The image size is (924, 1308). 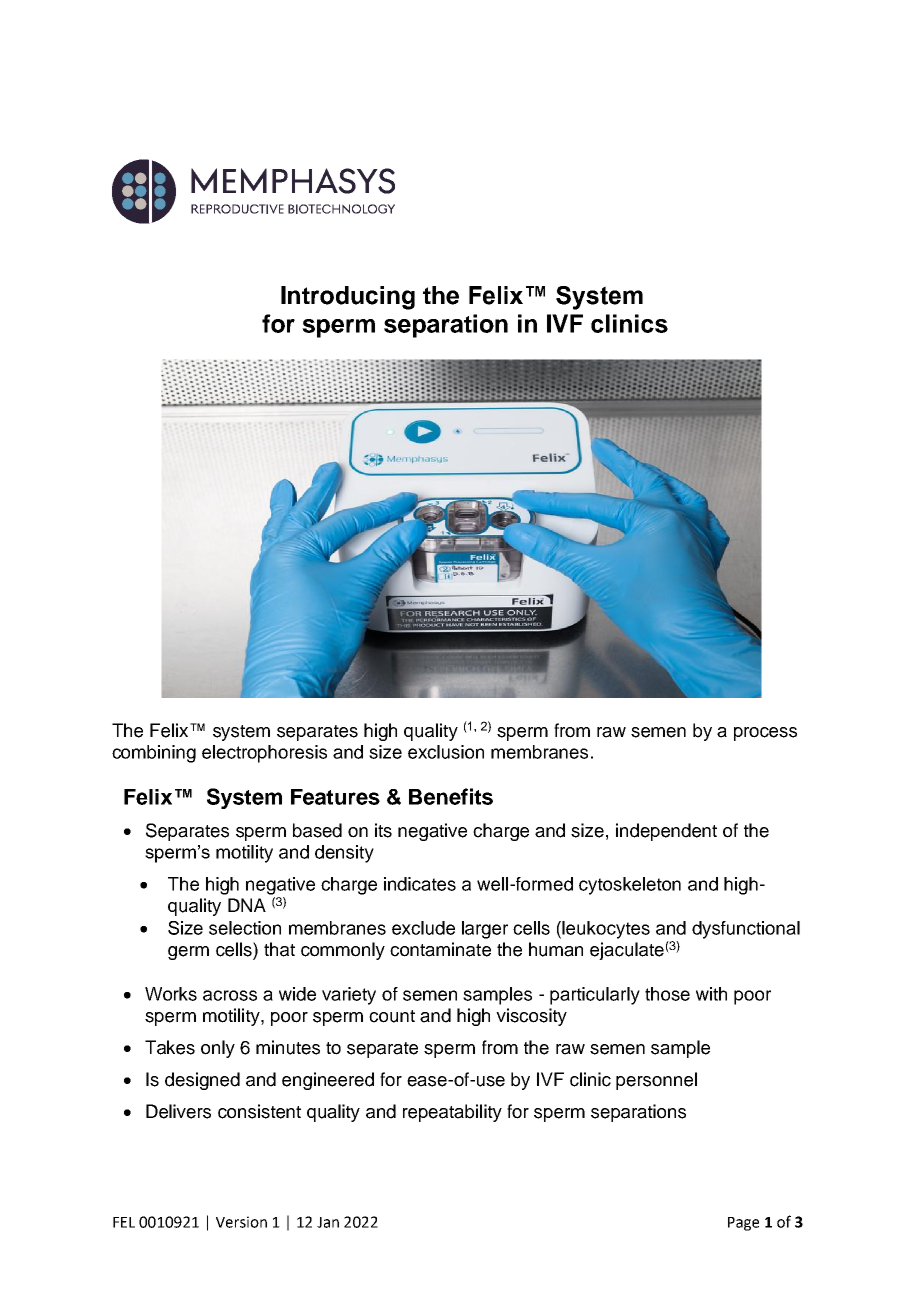 What do you see at coordinates (630, 886) in the document?
I see `cytoskeleton` at bounding box center [630, 886].
